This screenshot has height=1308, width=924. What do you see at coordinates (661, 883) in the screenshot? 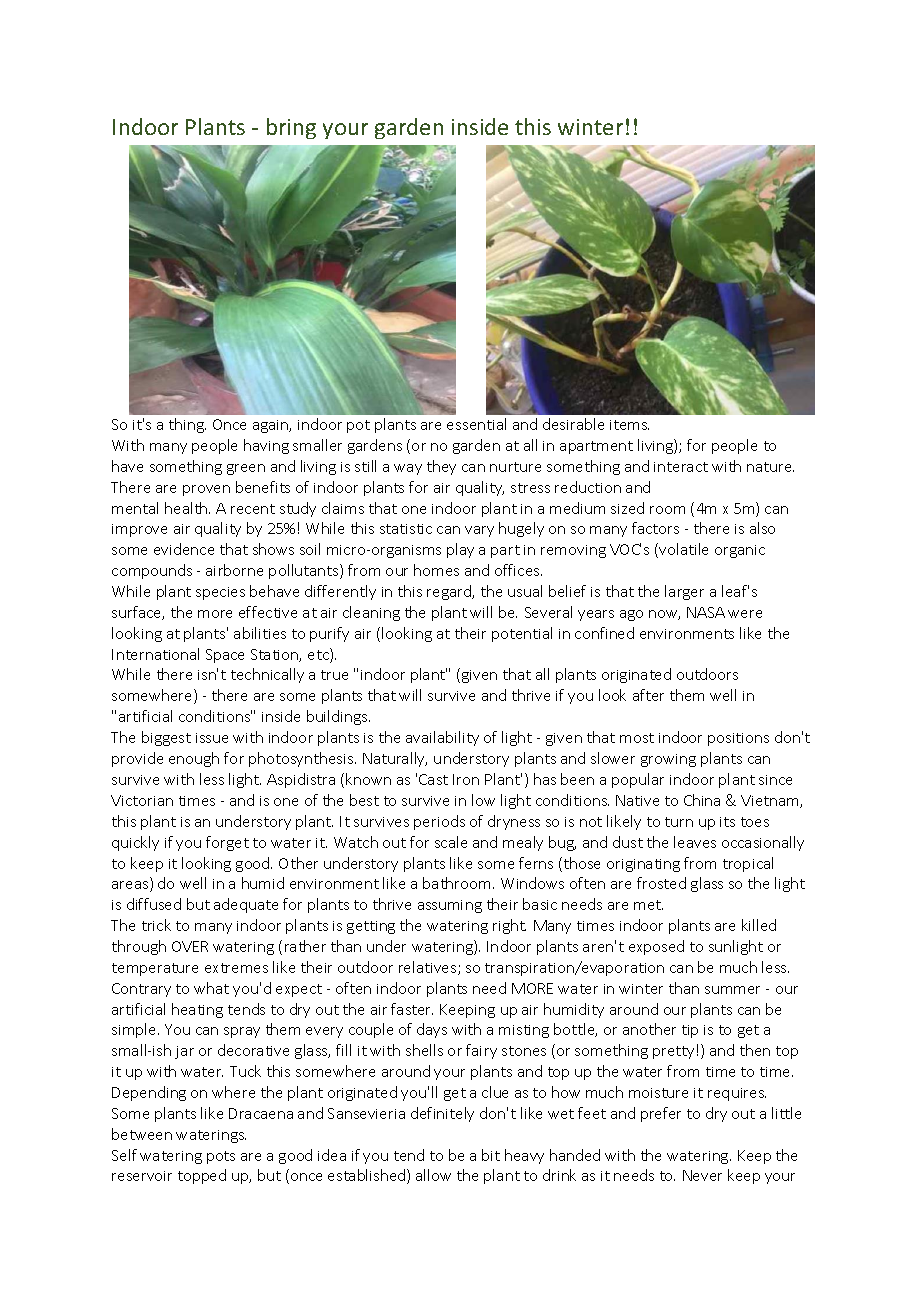
I see `frosted` at bounding box center [661, 883].
